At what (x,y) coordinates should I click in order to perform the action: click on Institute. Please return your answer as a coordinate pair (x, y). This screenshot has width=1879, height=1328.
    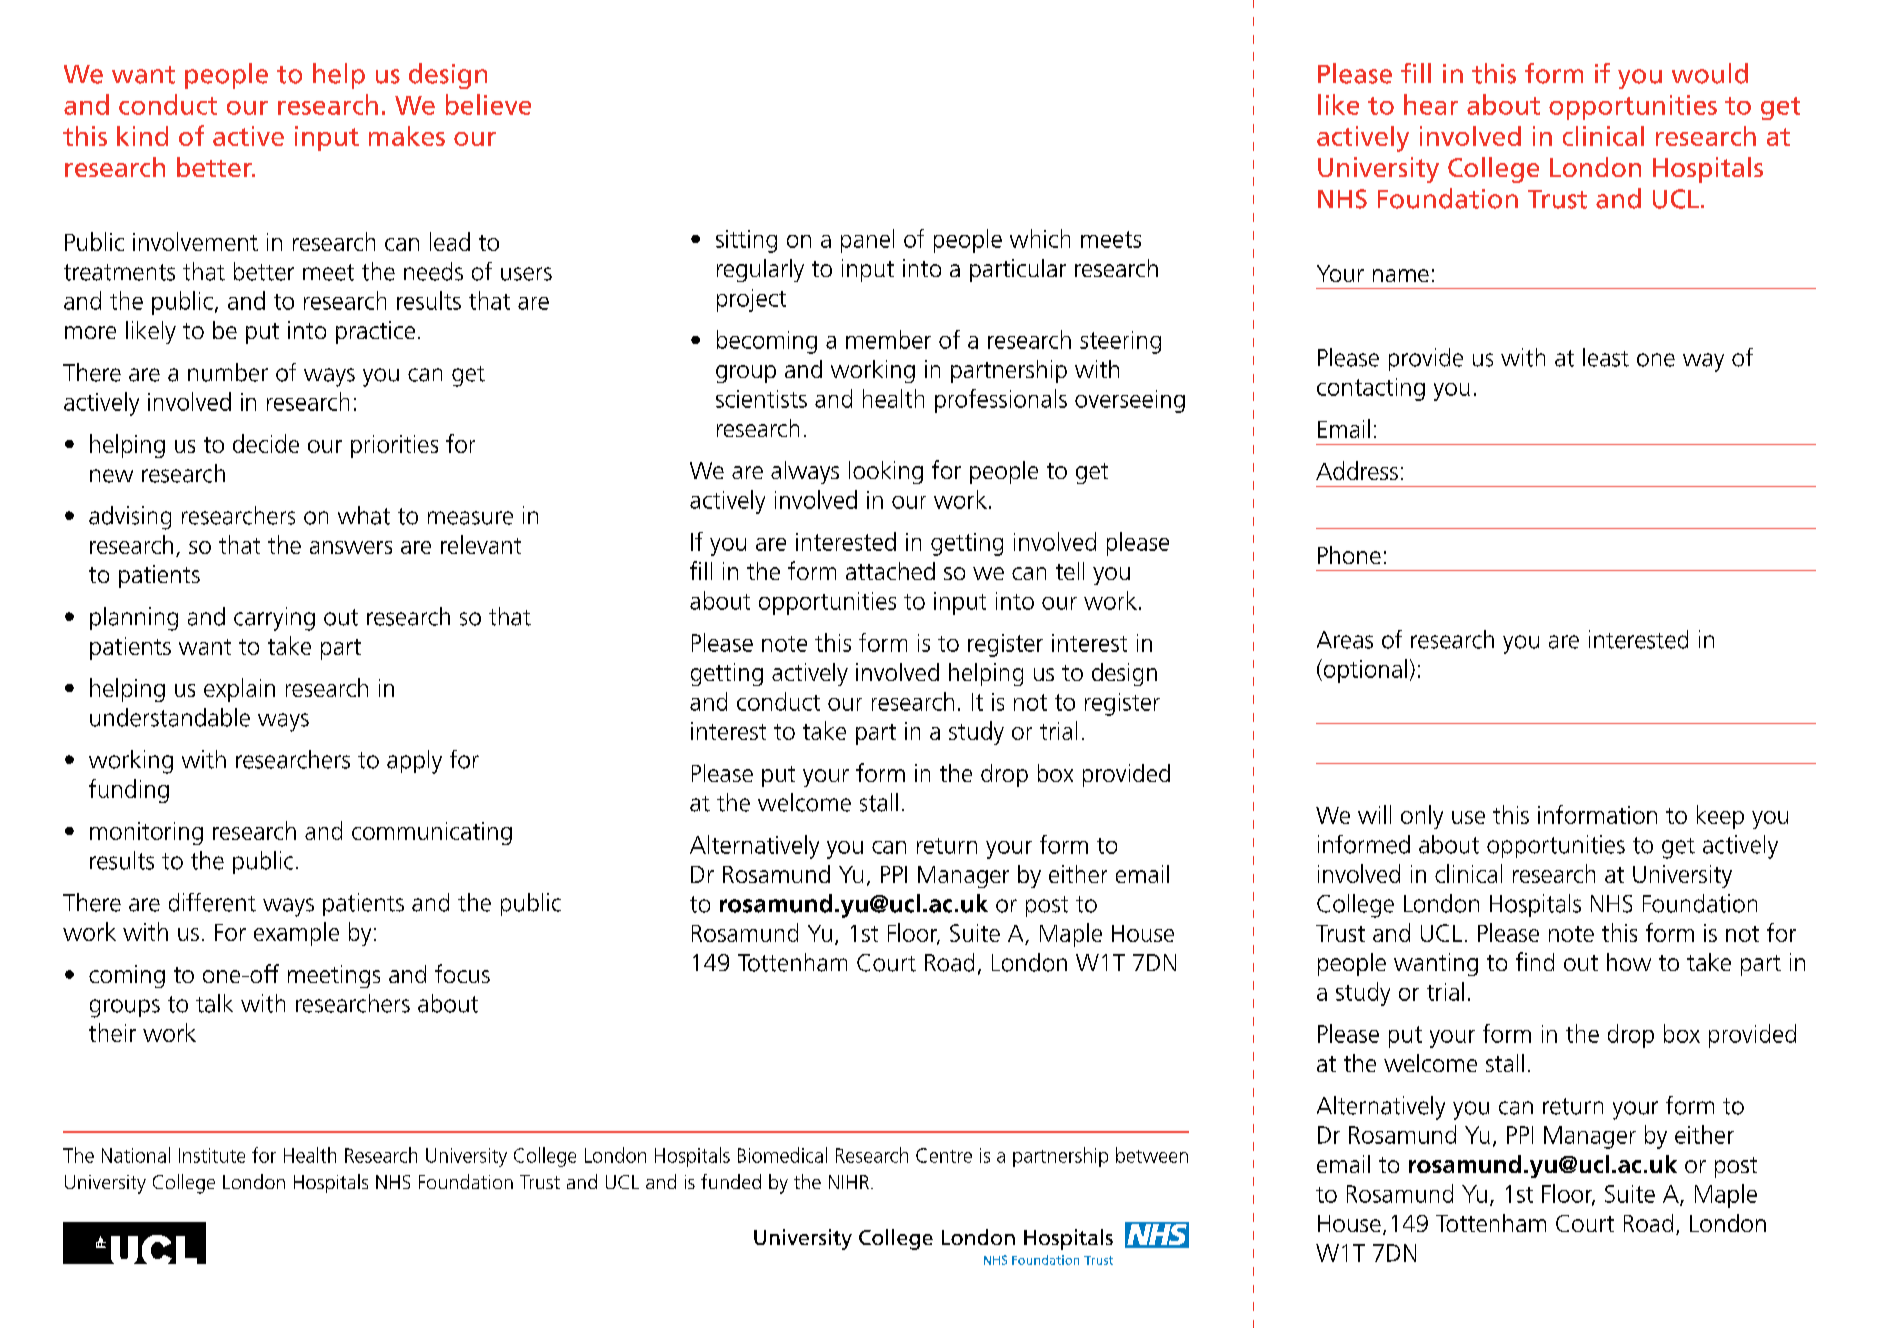
    Looking at the image, I should click on (212, 1155).
